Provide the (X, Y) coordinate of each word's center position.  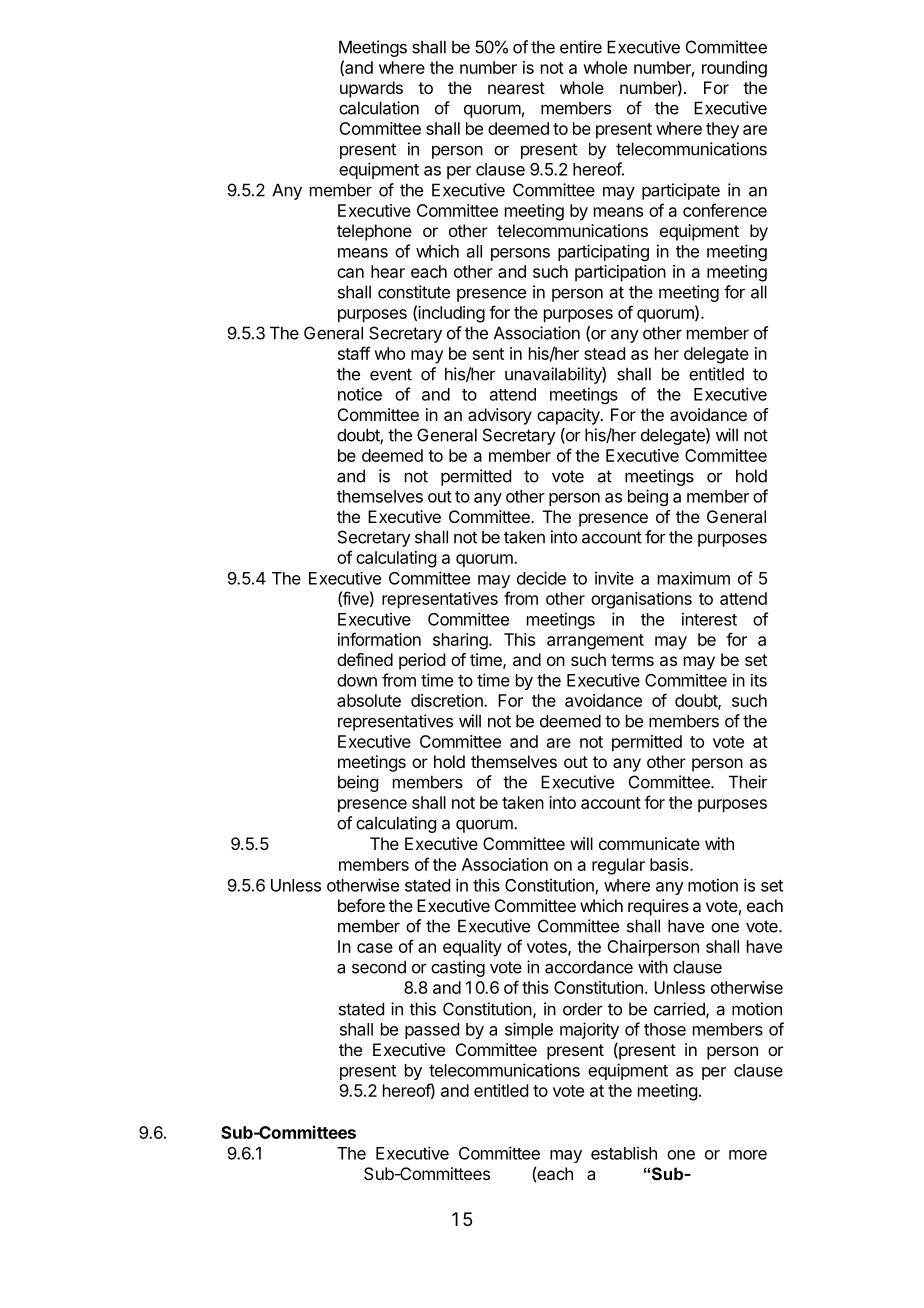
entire (581, 47)
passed (432, 1031)
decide (541, 578)
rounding (734, 69)
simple (529, 1030)
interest (709, 619)
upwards (371, 89)
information (379, 639)
